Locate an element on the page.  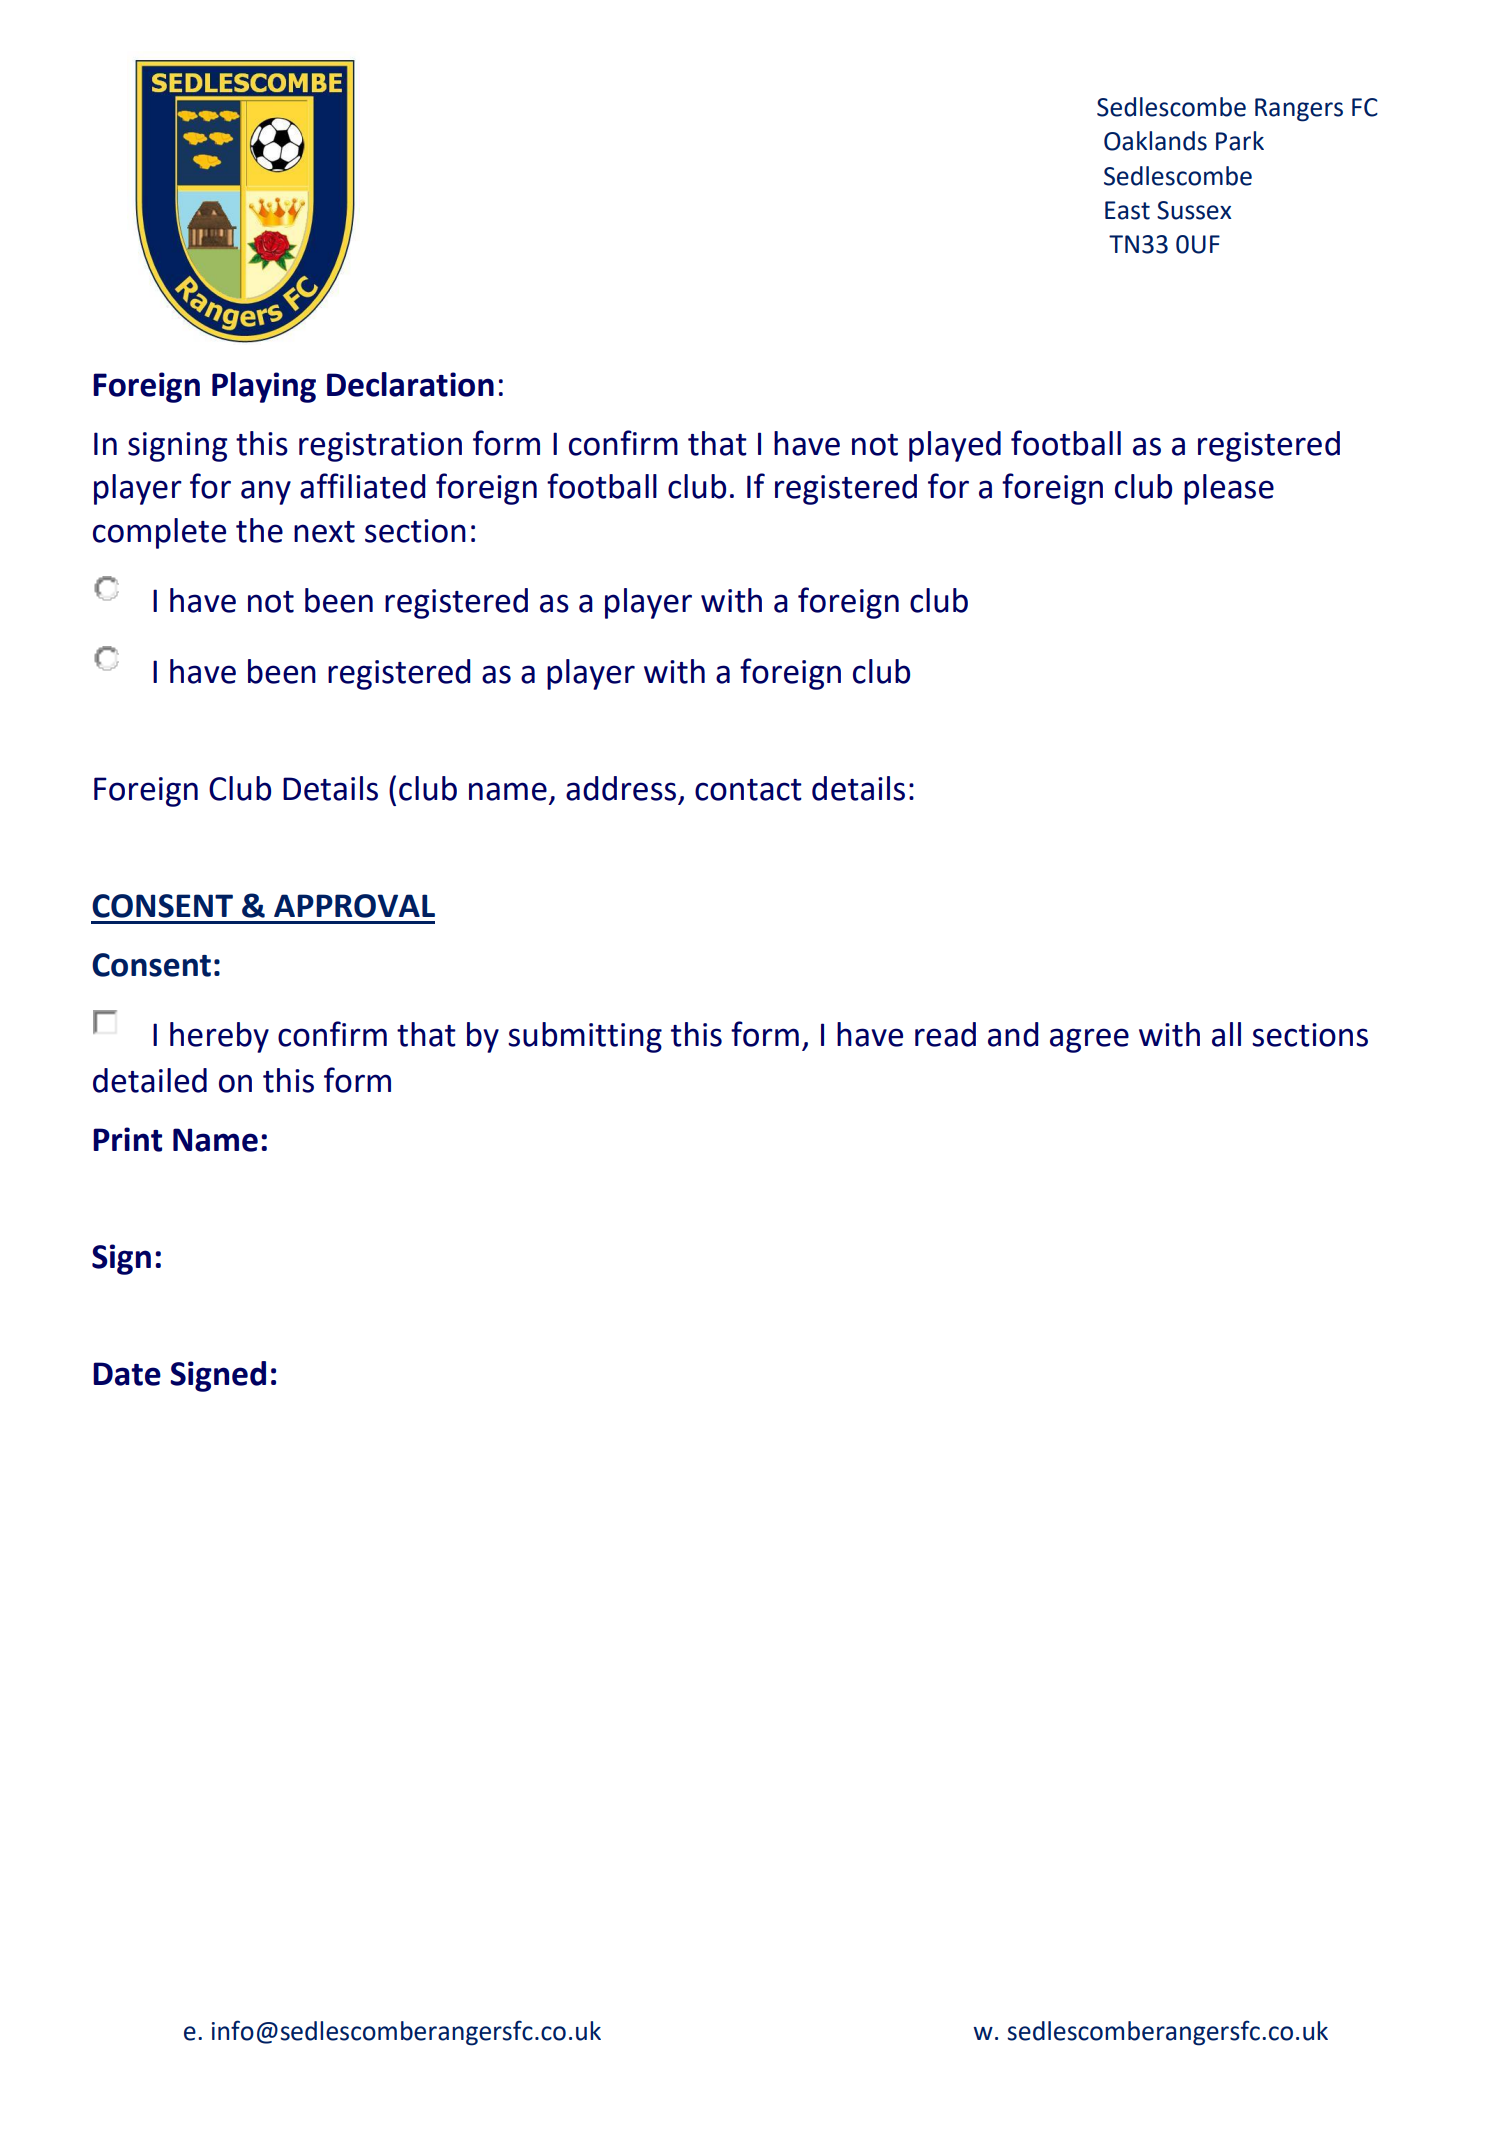
the is located at coordinates (259, 530).
